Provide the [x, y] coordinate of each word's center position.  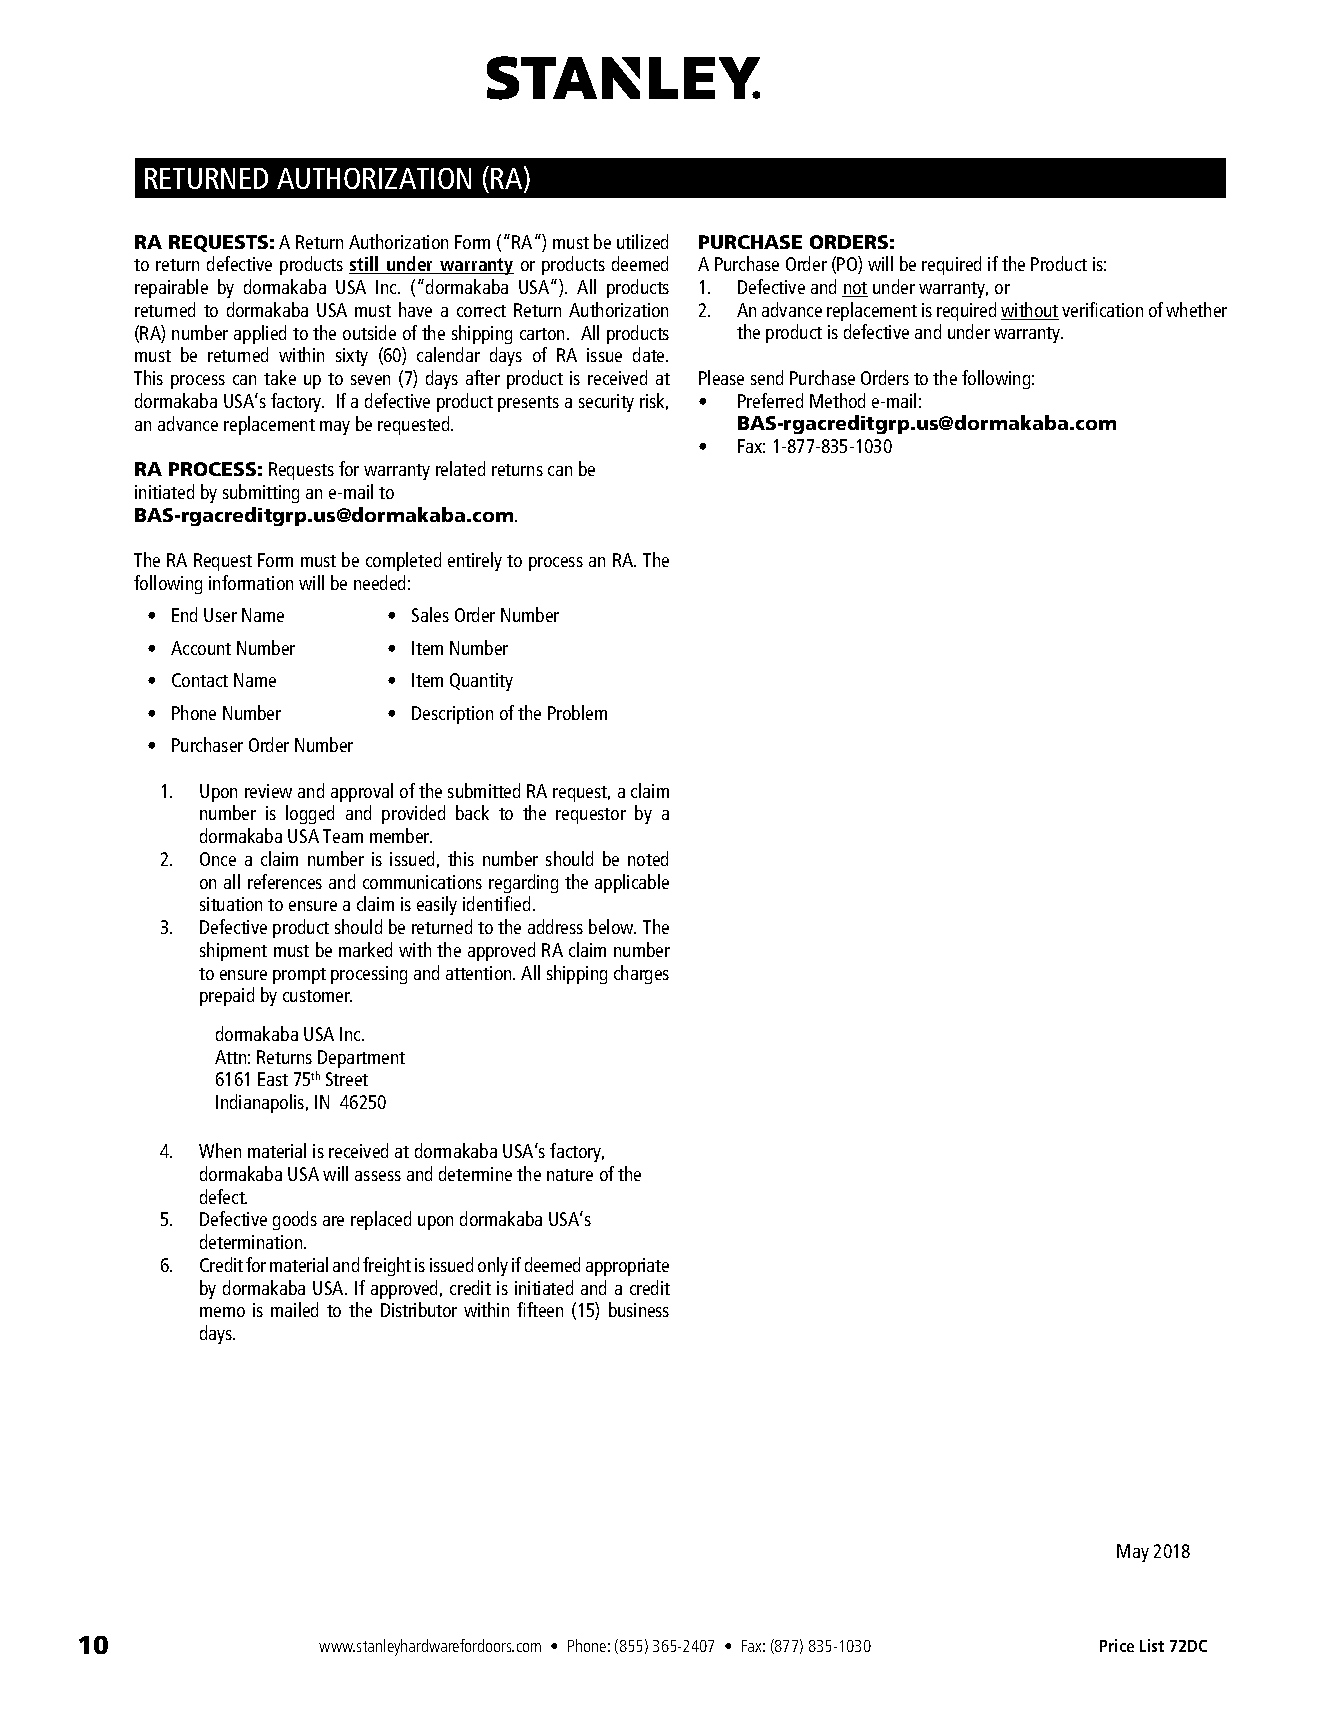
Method [837, 400]
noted [648, 858]
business [639, 1309]
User [220, 615]
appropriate [627, 1267]
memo [222, 1312]
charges [641, 974]
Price [1117, 1645]
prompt [299, 976]
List [1152, 1645]
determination [252, 1241]
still [365, 265]
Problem [577, 712]
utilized [642, 241]
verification [1102, 309]
